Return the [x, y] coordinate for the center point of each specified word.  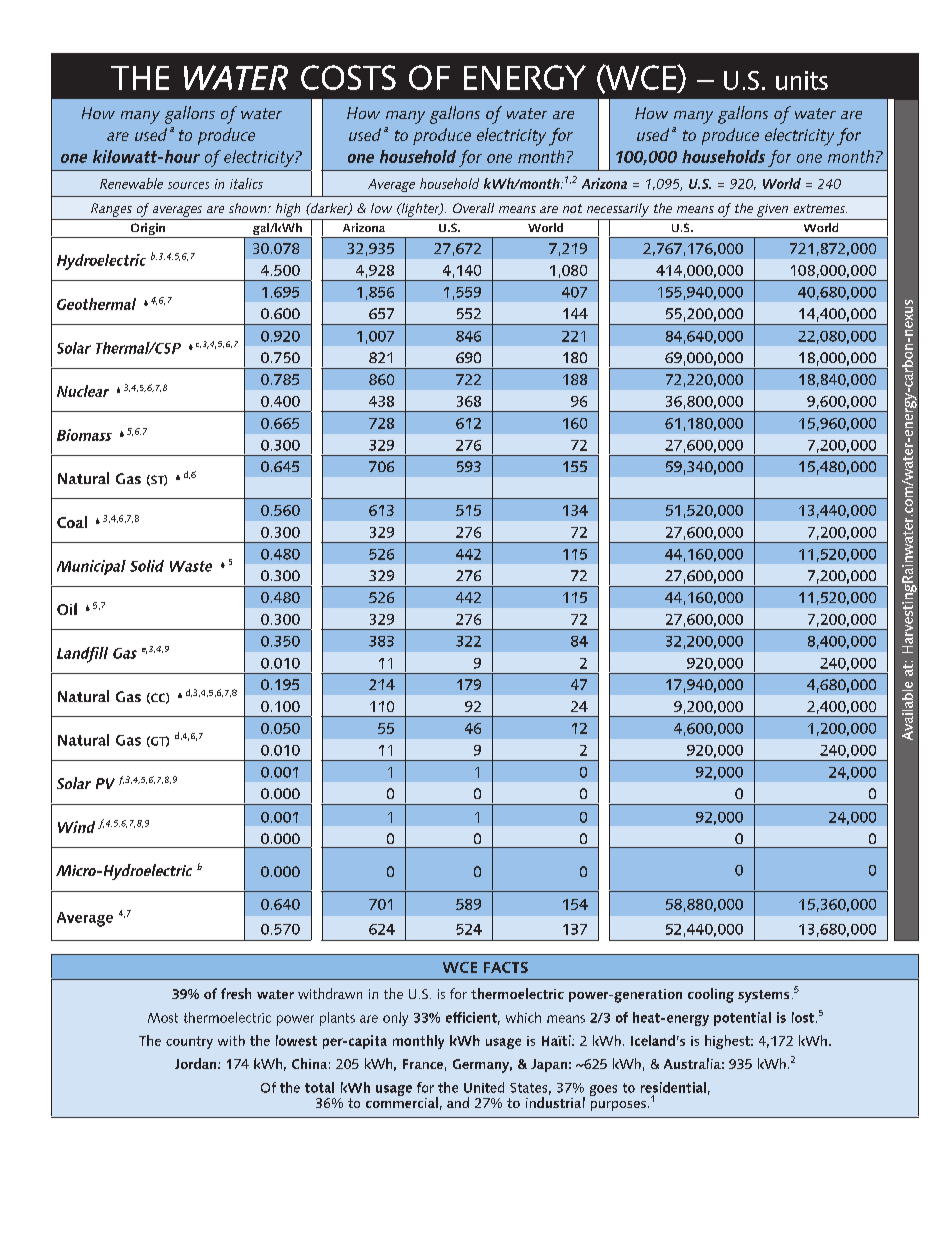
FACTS [506, 967]
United [484, 1087]
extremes [820, 208]
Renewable [131, 183]
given [772, 210]
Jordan [197, 1063]
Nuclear [83, 391]
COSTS [348, 77]
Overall [473, 208]
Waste [191, 566]
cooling [711, 995]
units [802, 80]
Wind [76, 827]
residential [673, 1087]
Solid [147, 566]
